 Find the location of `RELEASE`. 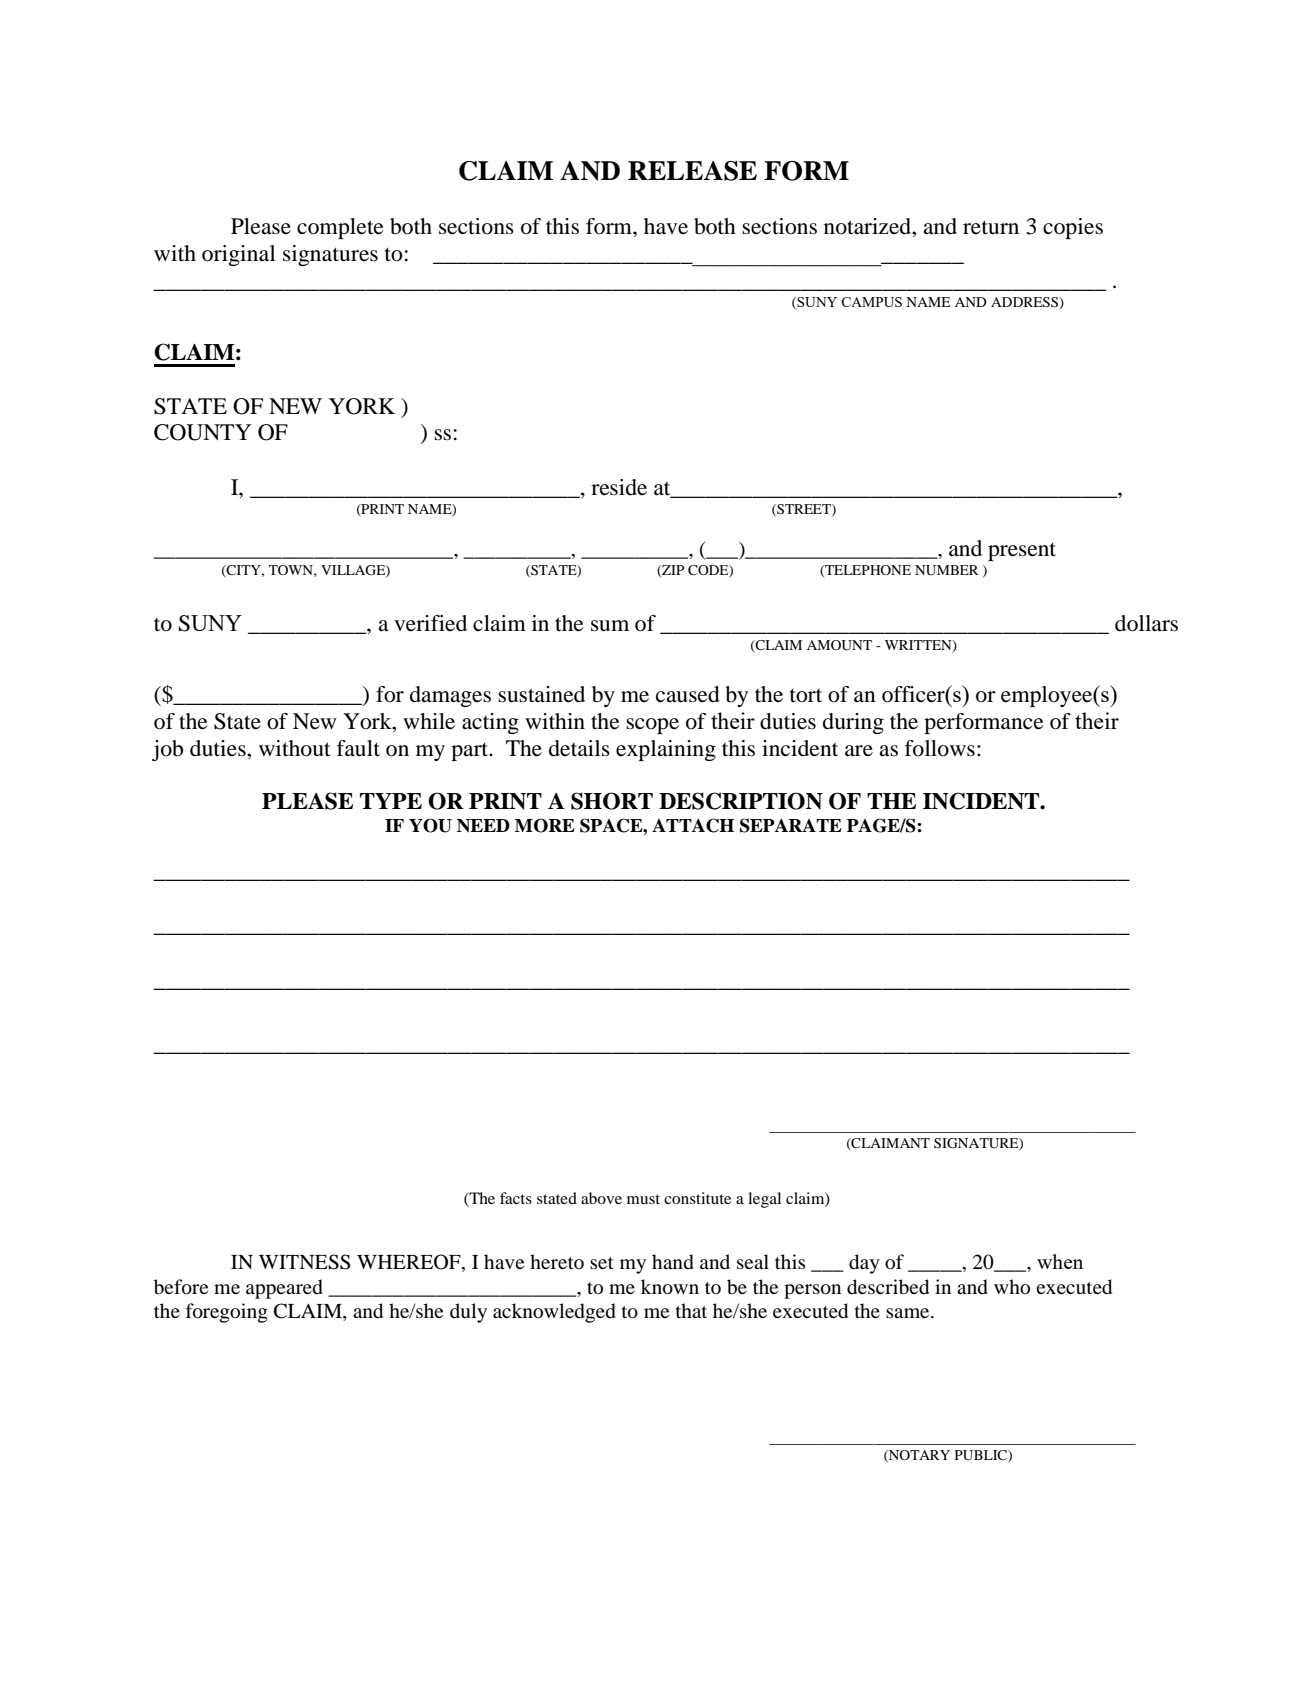

RELEASE is located at coordinates (692, 171).
